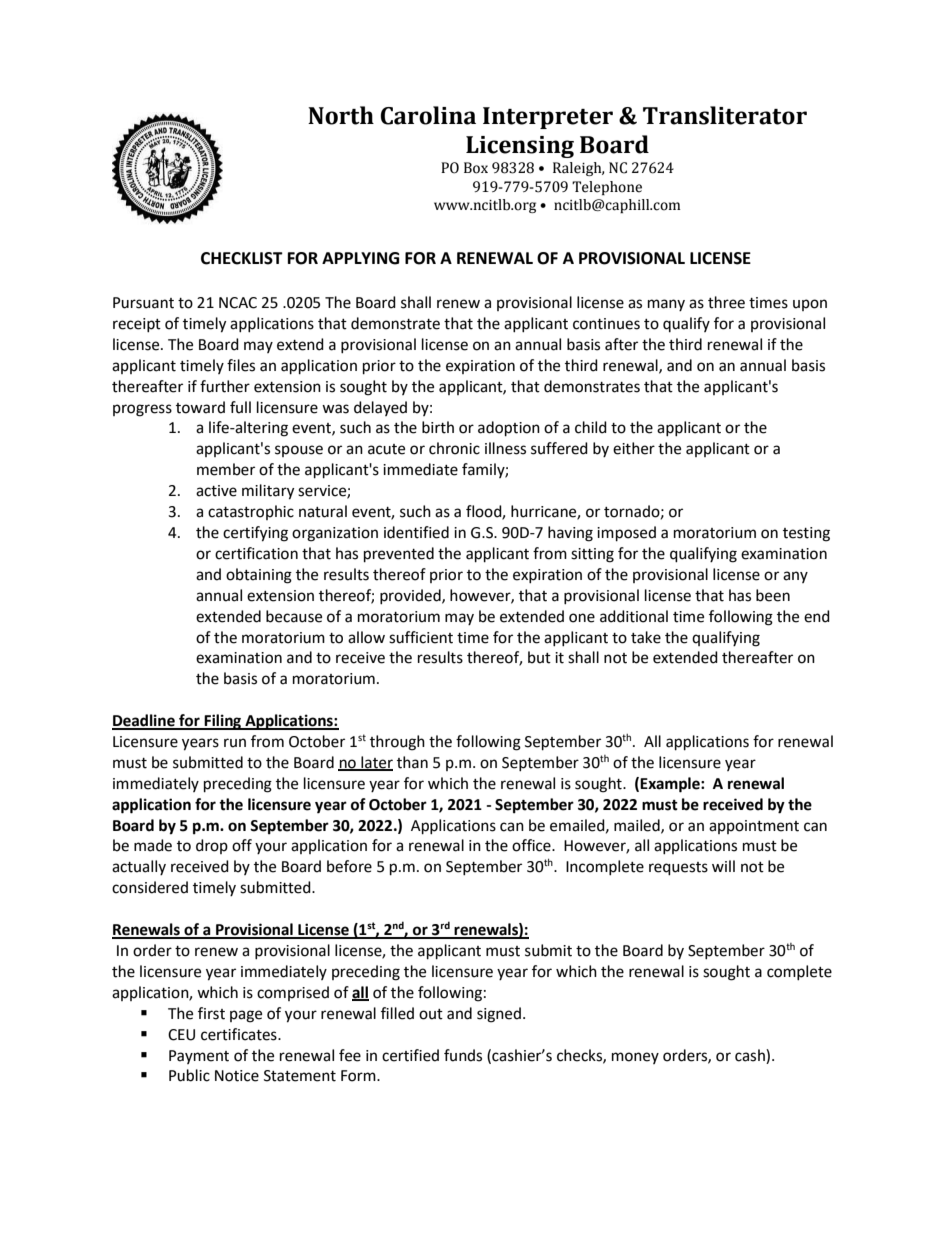 This screenshot has height=1233, width=952. What do you see at coordinates (223, 722) in the screenshot?
I see `Filing` at bounding box center [223, 722].
